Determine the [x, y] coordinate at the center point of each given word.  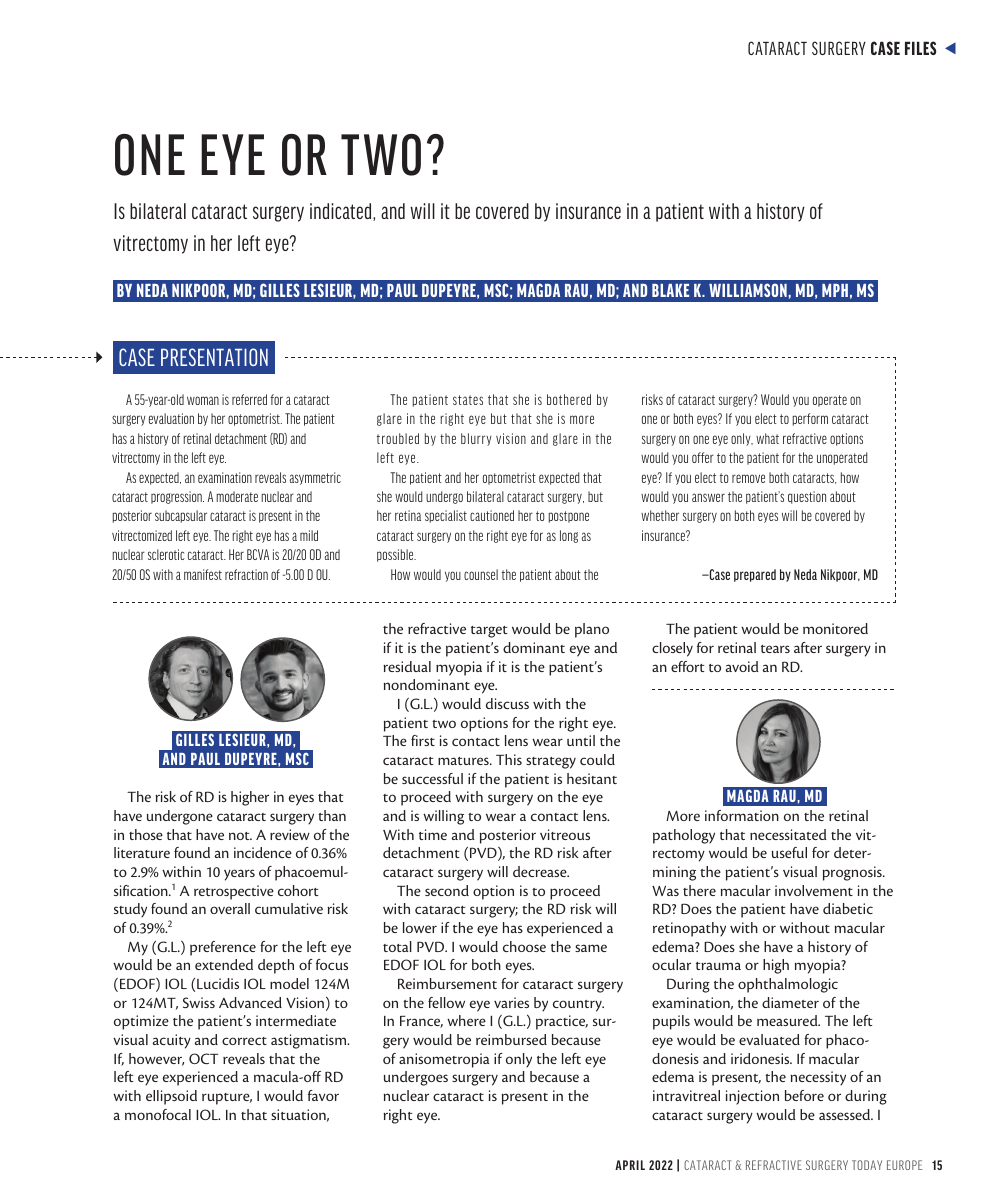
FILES [920, 48]
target [489, 632]
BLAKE [670, 290]
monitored [835, 628]
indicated [342, 212]
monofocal [158, 1114]
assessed [846, 1114]
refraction [246, 574]
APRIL [630, 1165]
